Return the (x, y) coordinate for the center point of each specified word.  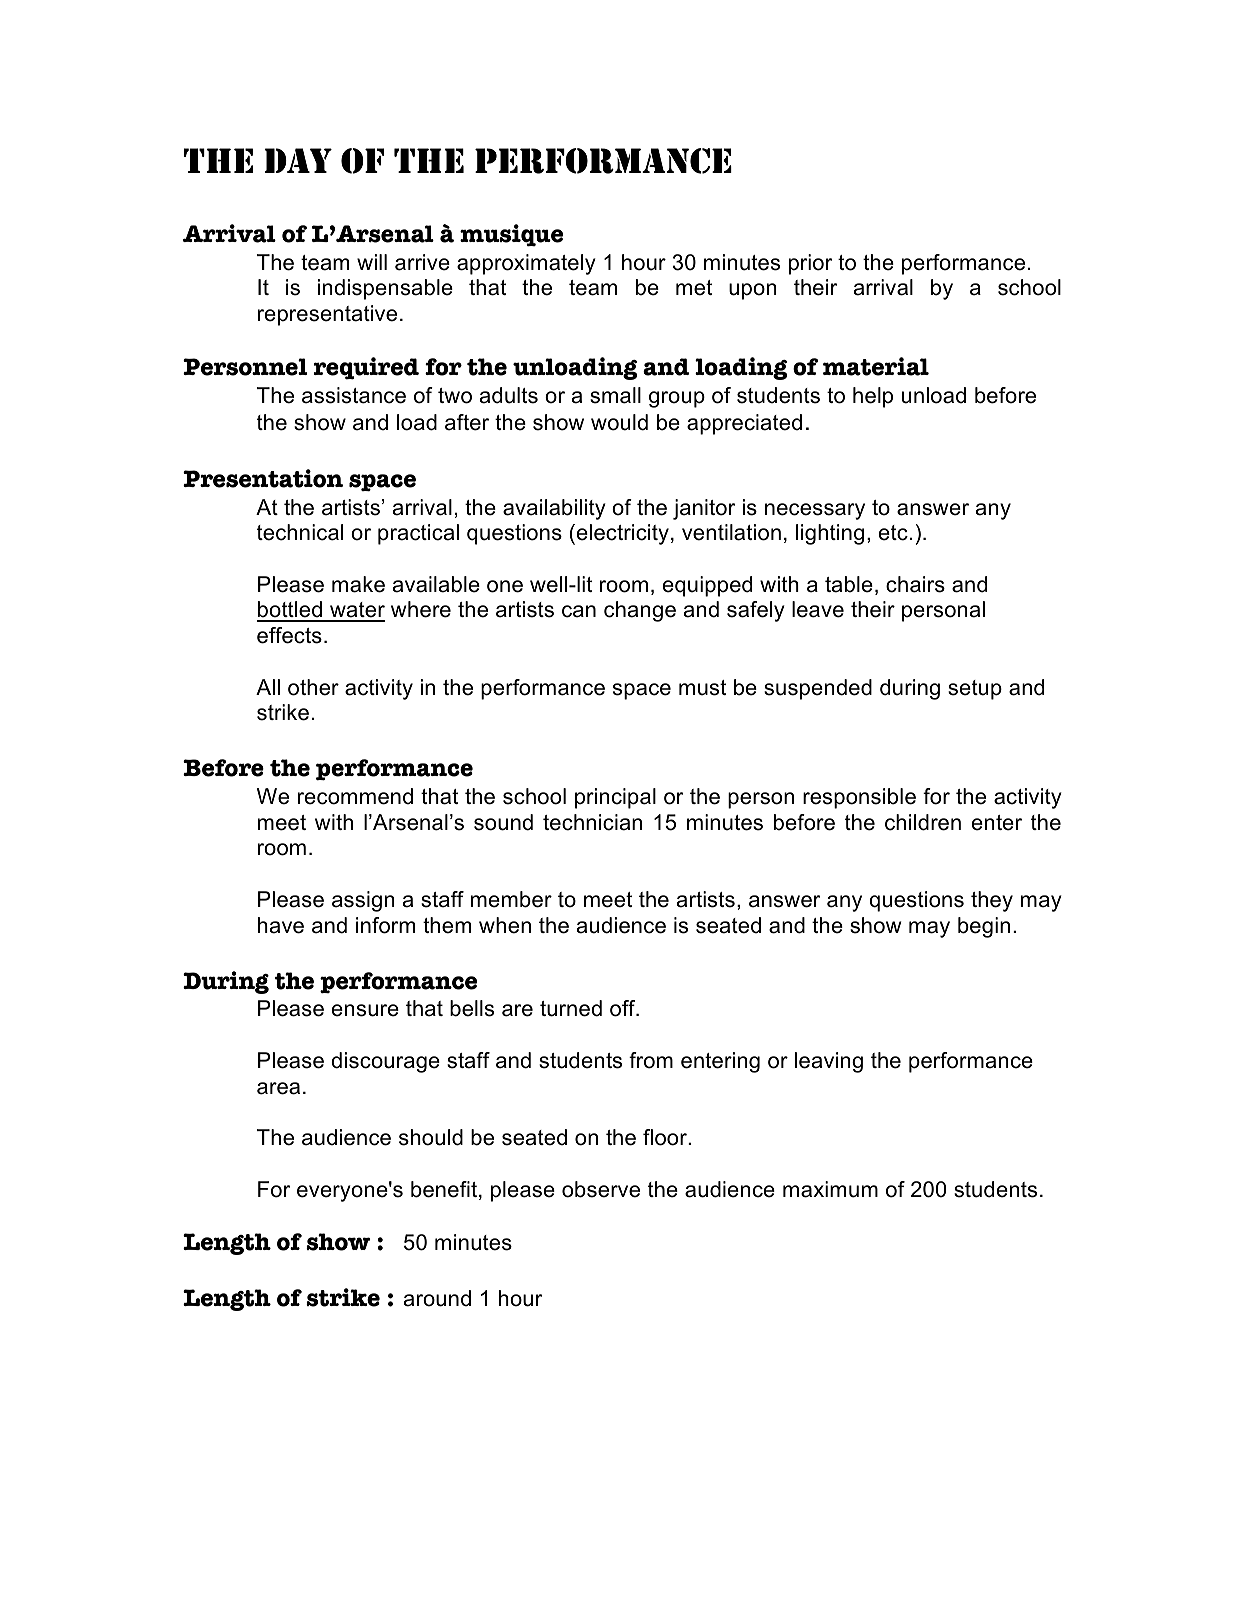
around (437, 1298)
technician (592, 822)
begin (984, 927)
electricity (621, 534)
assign (363, 901)
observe (601, 1189)
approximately (526, 264)
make (358, 584)
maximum (830, 1189)
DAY (298, 160)
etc (893, 533)
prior (810, 264)
